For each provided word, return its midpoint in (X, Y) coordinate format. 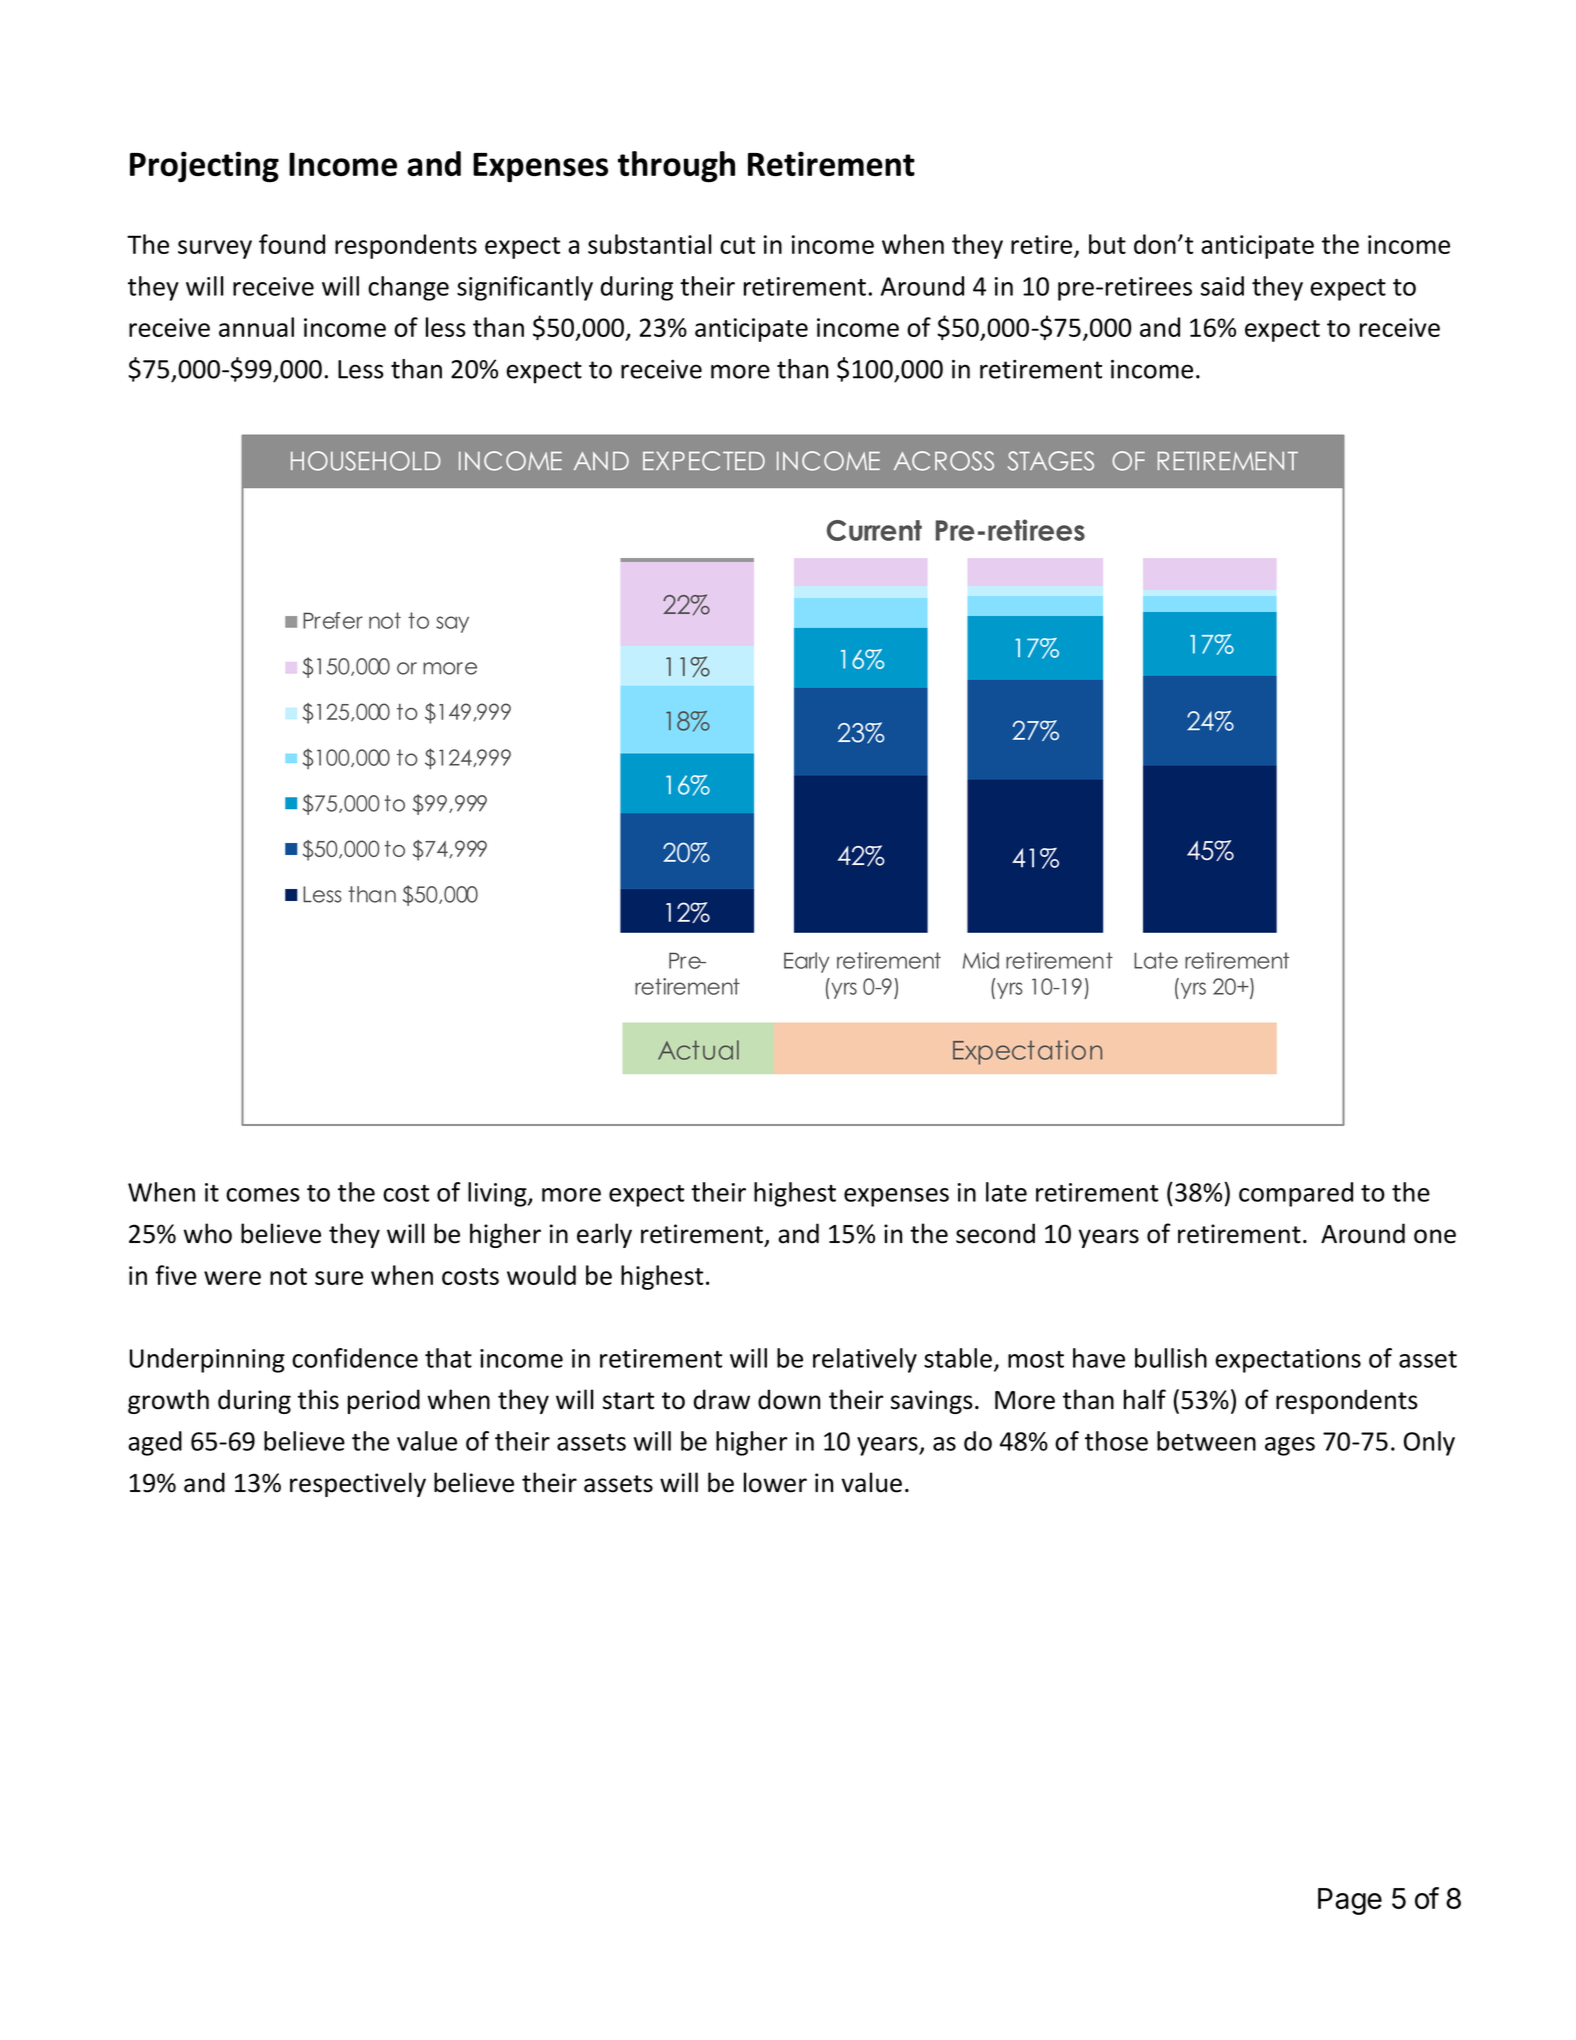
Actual (698, 1050)
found (292, 244)
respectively (358, 1484)
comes (263, 1195)
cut (737, 245)
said (1222, 286)
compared (1296, 1194)
